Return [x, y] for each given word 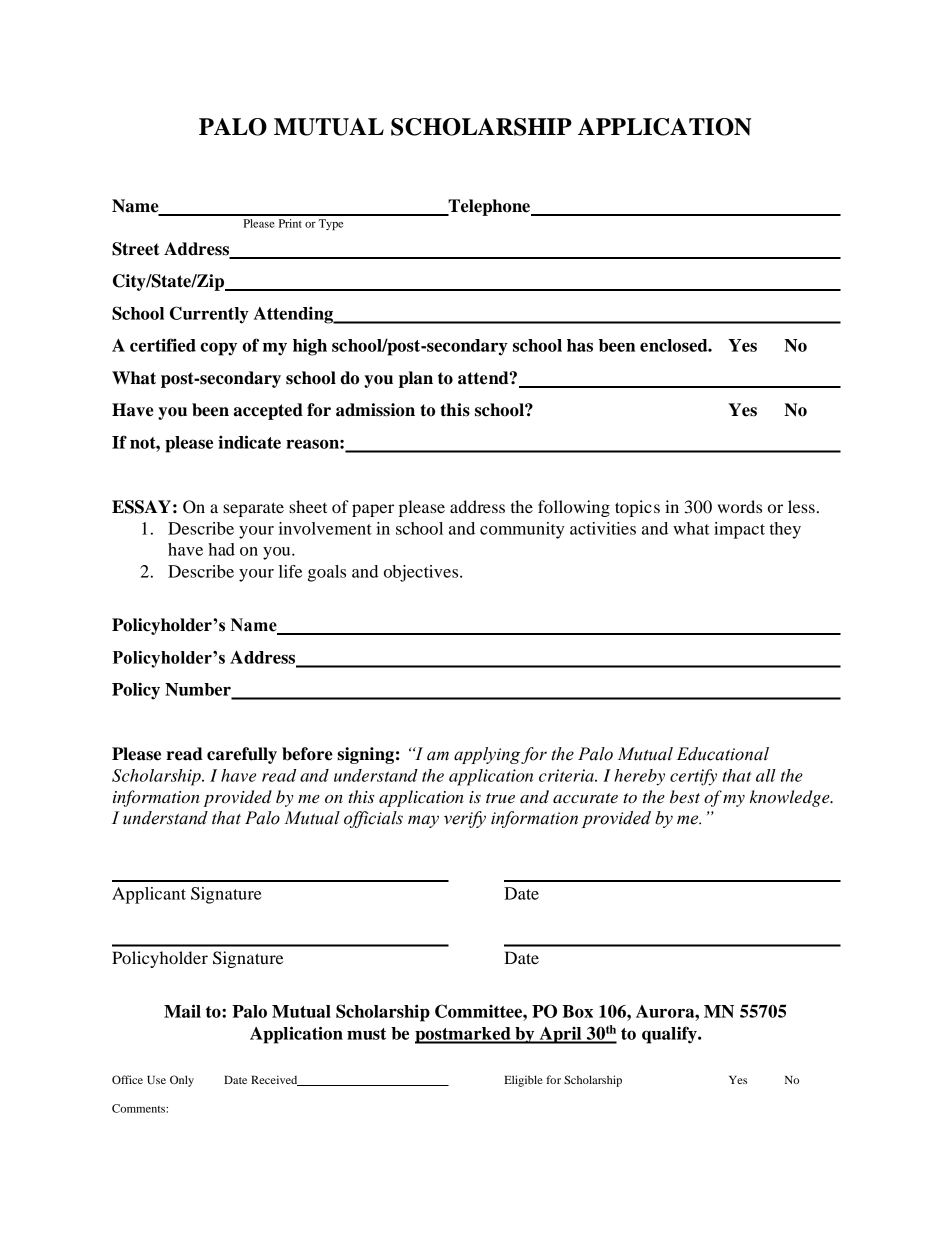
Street [136, 249]
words [739, 506]
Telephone [489, 207]
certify [693, 777]
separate [253, 509]
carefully [242, 755]
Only [182, 1081]
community [522, 530]
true [500, 798]
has [580, 345]
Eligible [523, 1081]
